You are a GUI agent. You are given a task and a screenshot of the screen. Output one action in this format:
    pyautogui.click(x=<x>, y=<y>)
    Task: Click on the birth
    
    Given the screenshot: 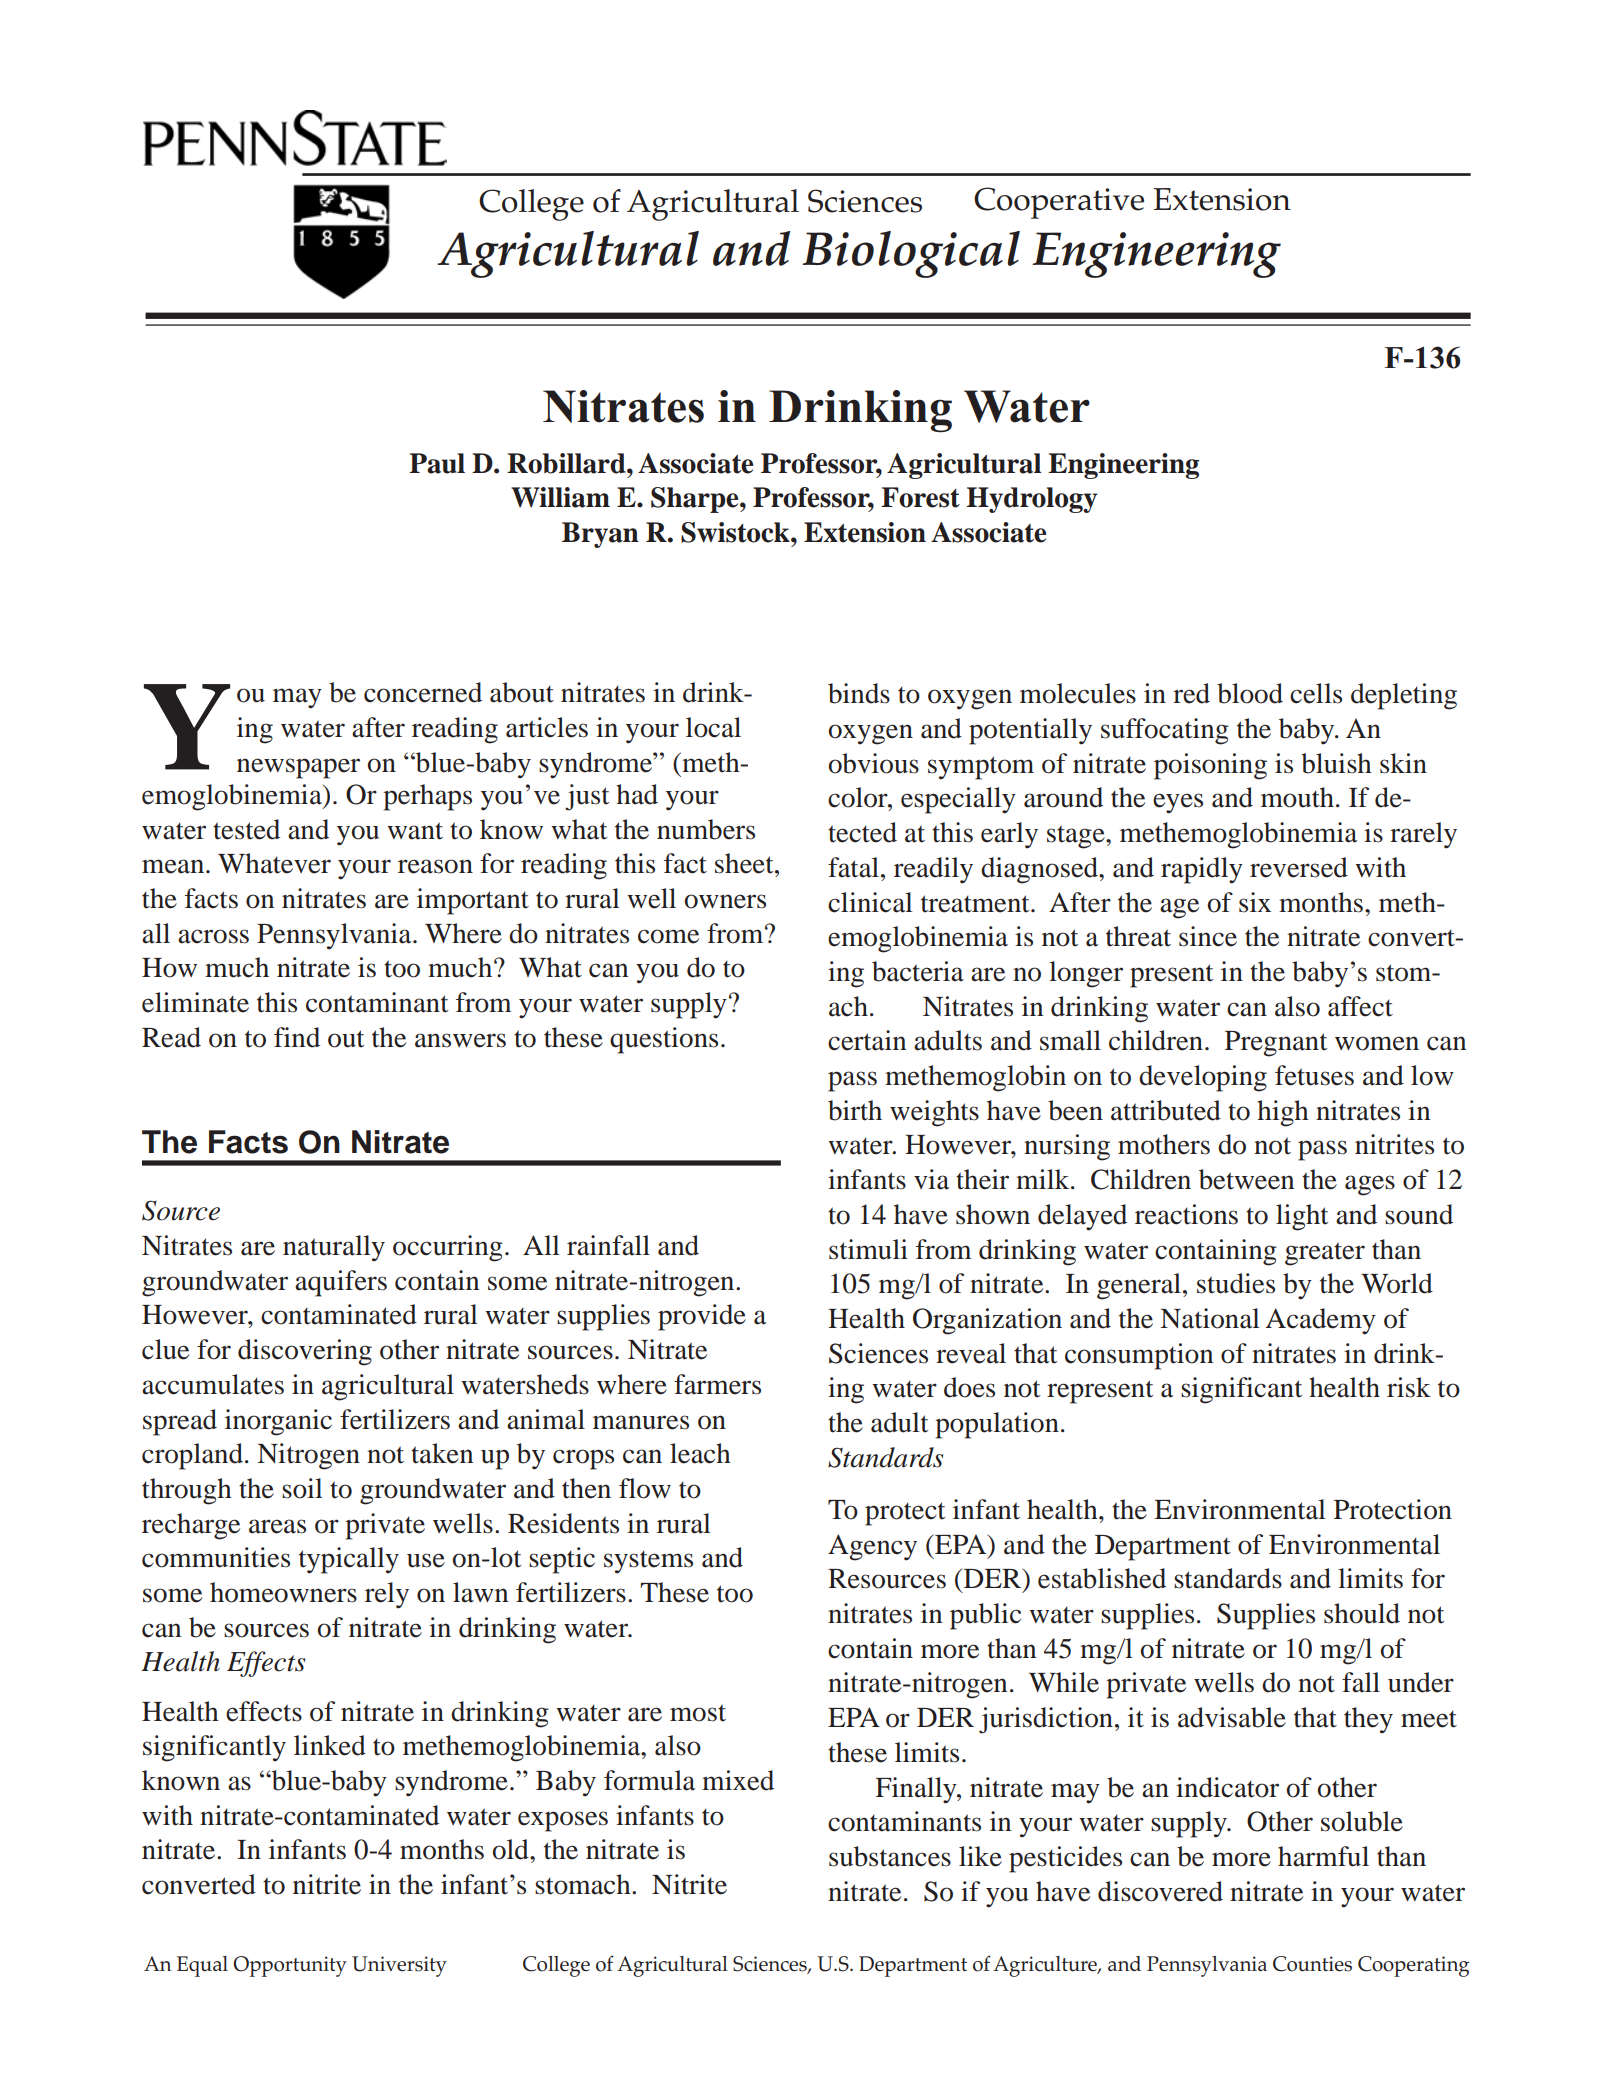 What is the action you would take?
    pyautogui.click(x=855, y=1110)
